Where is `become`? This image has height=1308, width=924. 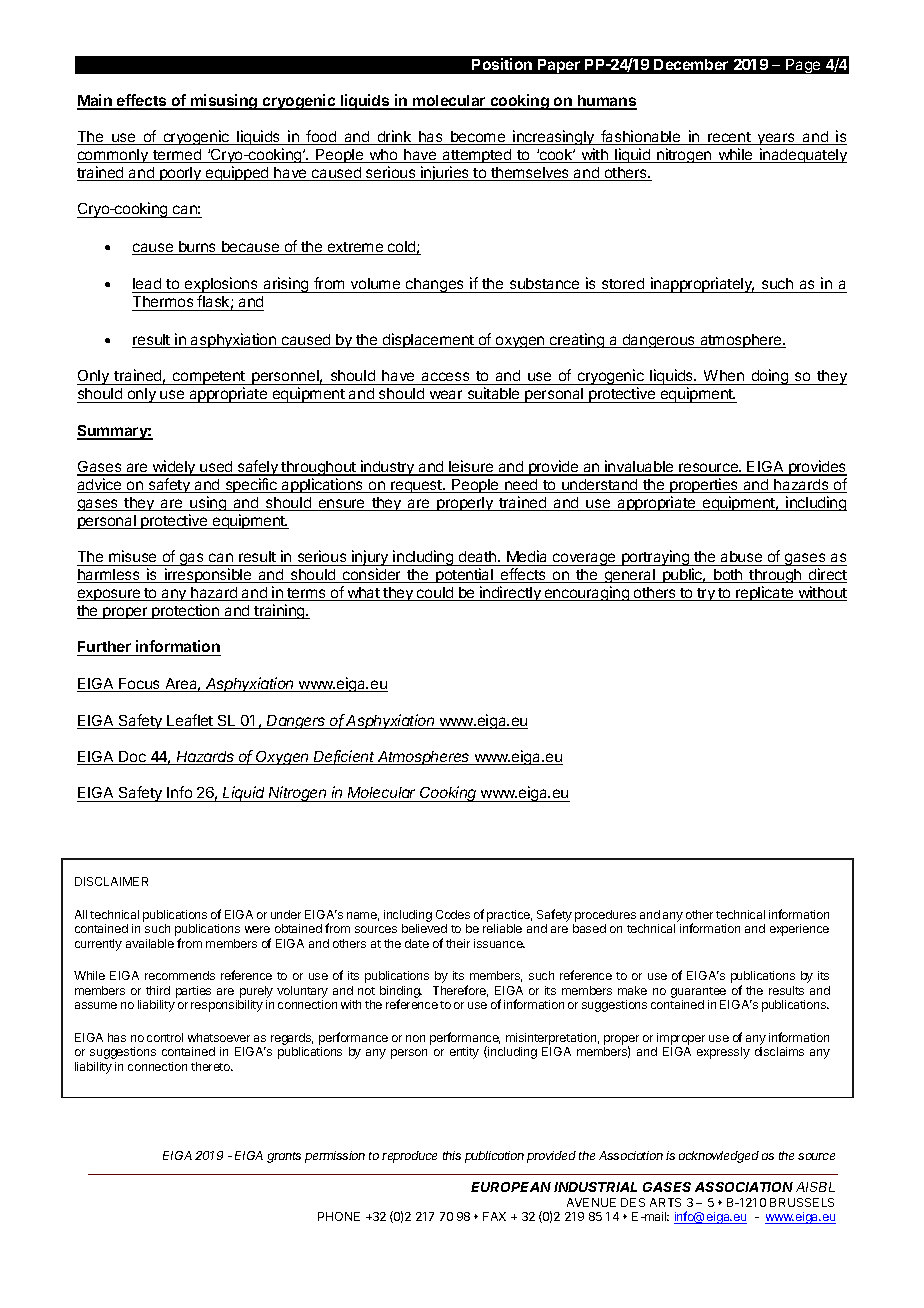
become is located at coordinates (478, 138).
